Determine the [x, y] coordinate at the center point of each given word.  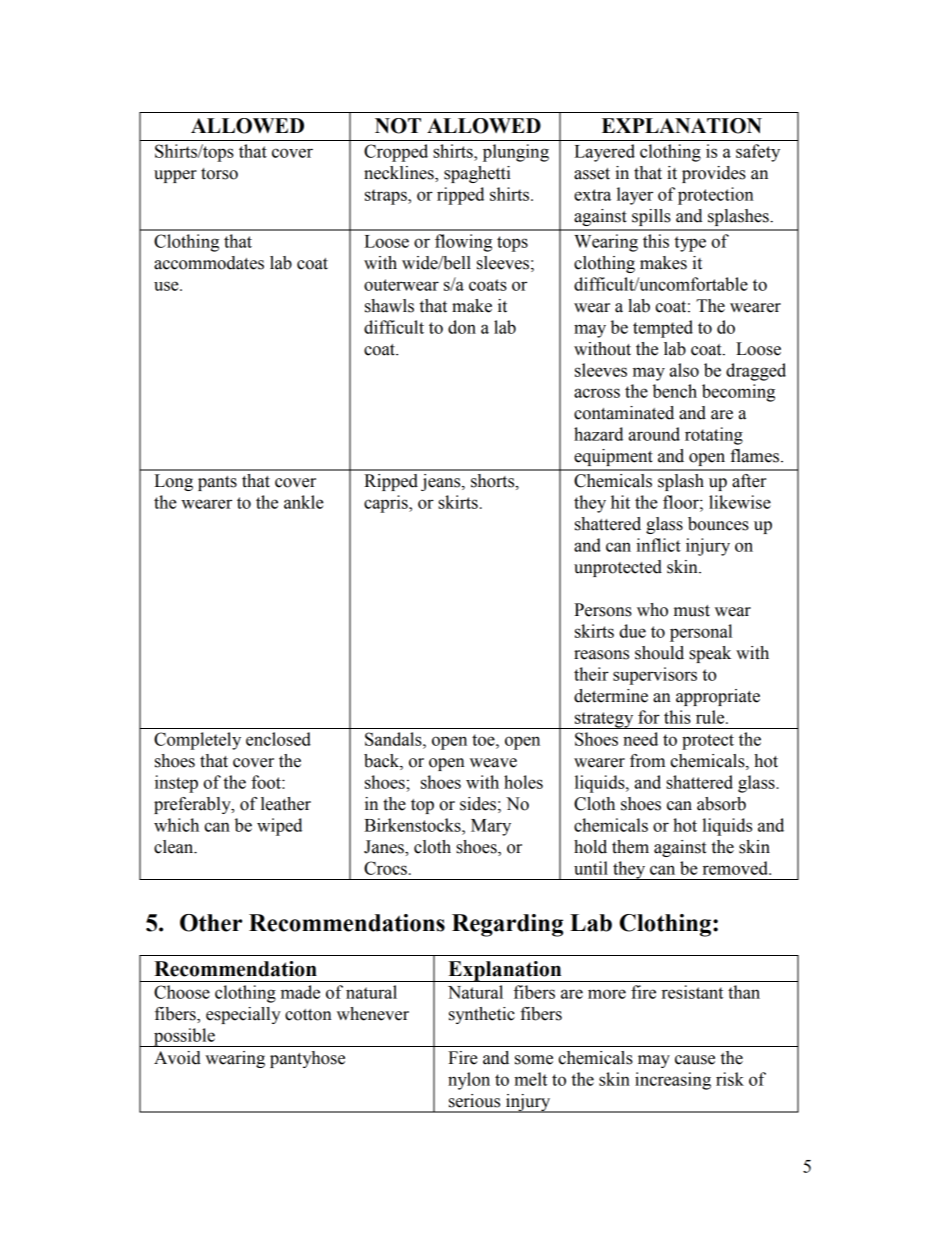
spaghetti [477, 174]
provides [714, 174]
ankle [304, 502]
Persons [603, 610]
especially [243, 1015]
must [692, 611]
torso [219, 174]
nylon [469, 1081]
